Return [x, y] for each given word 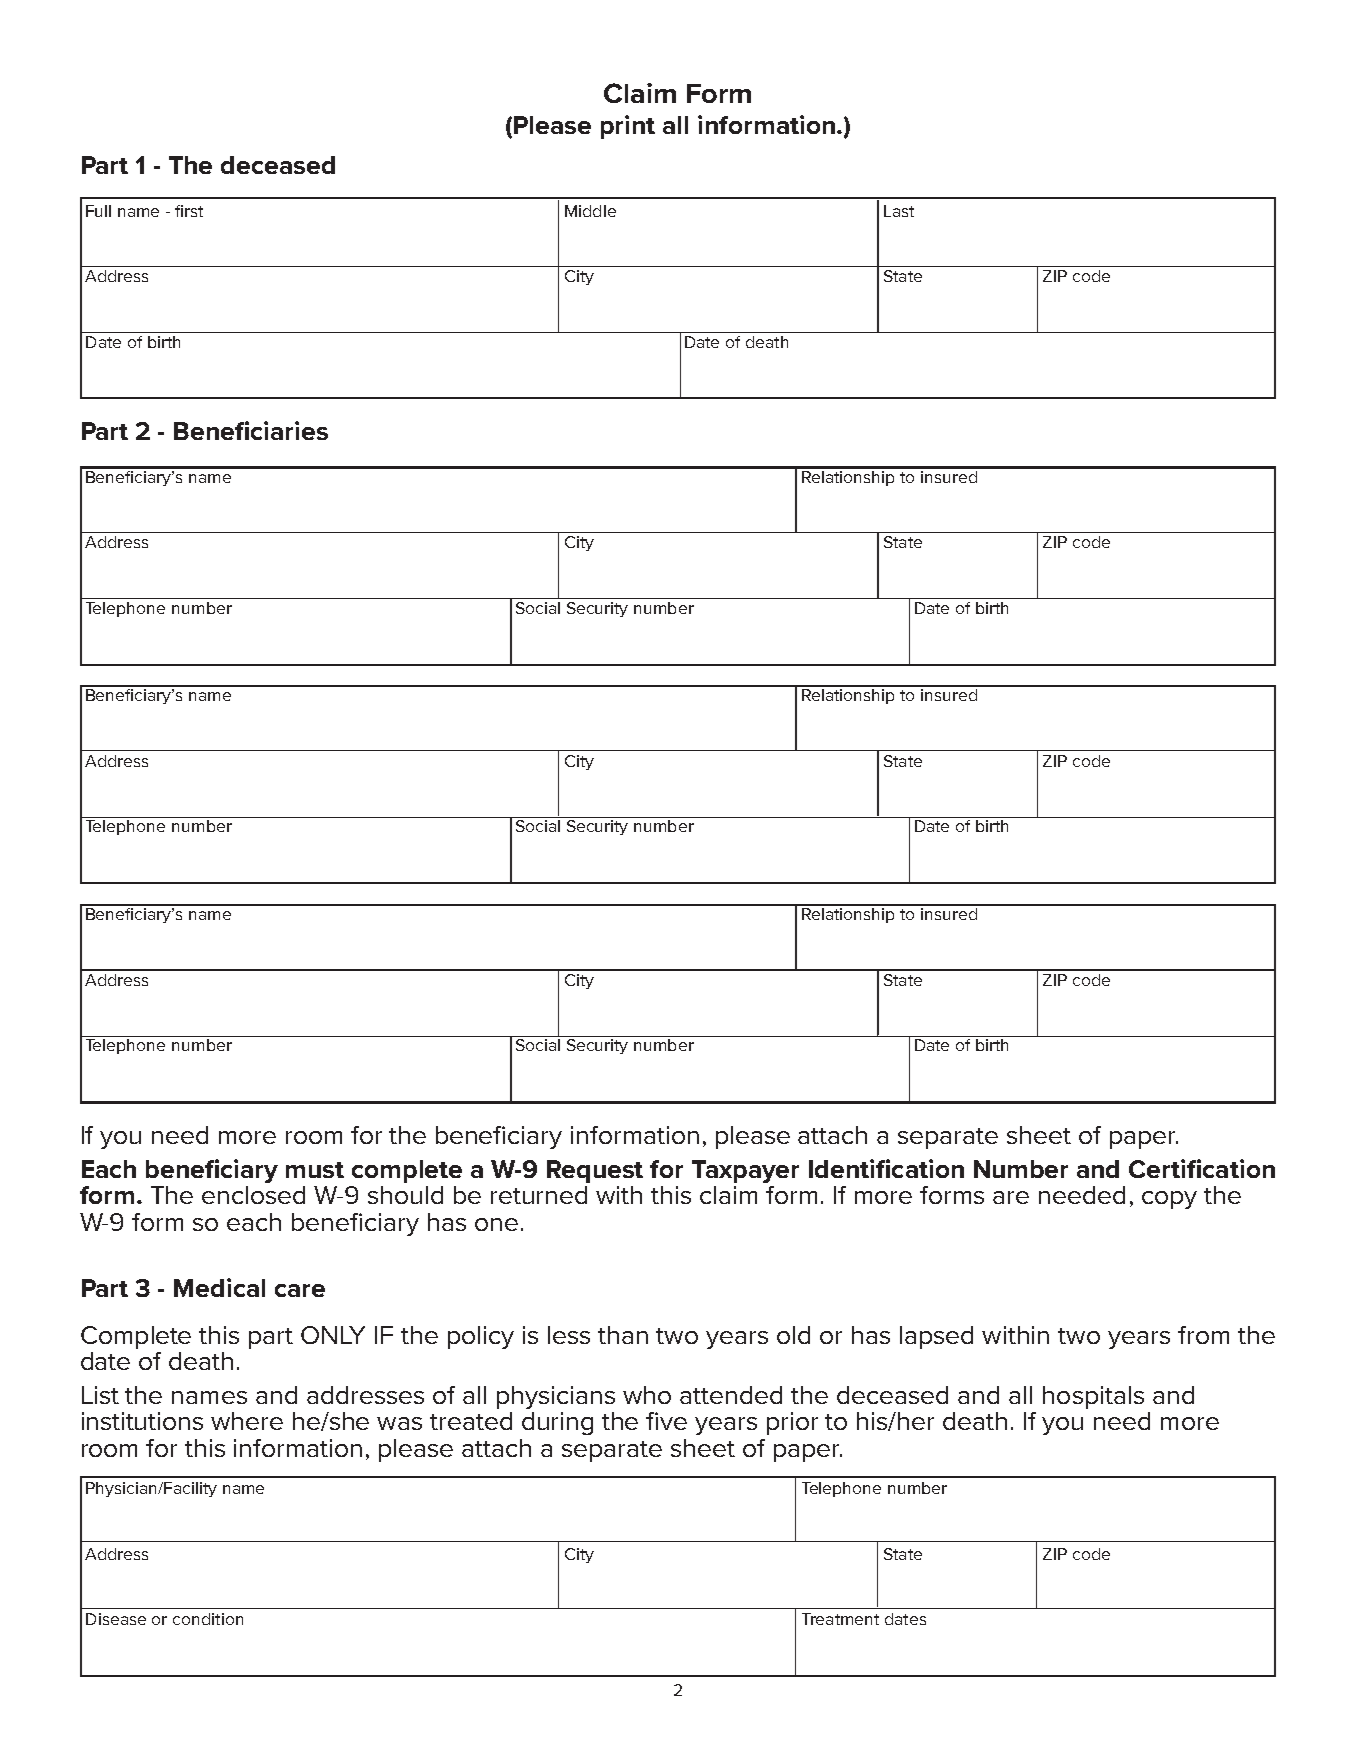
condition [208, 1619]
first [189, 211]
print [628, 127]
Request [595, 1171]
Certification [1202, 1168]
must [315, 1170]
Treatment [840, 1619]
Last [899, 211]
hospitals [1093, 1397]
